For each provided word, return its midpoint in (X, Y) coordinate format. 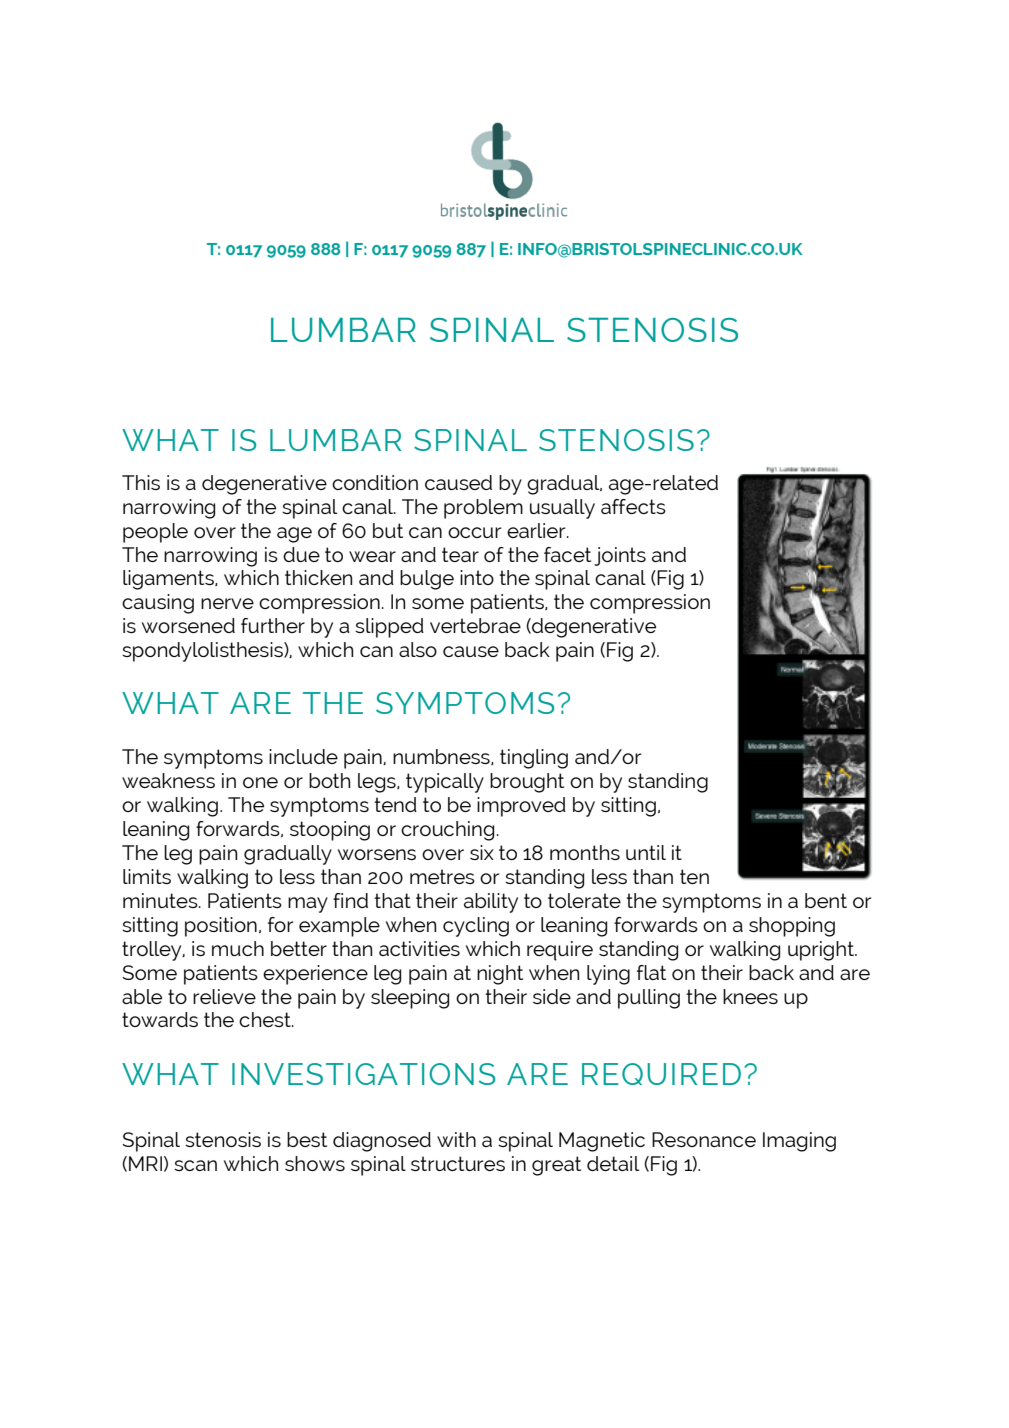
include (303, 756)
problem (483, 509)
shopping (792, 927)
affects (633, 506)
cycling (476, 927)
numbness (442, 757)
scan (195, 1165)
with (456, 1139)
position (221, 927)
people (155, 533)
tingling (534, 759)
